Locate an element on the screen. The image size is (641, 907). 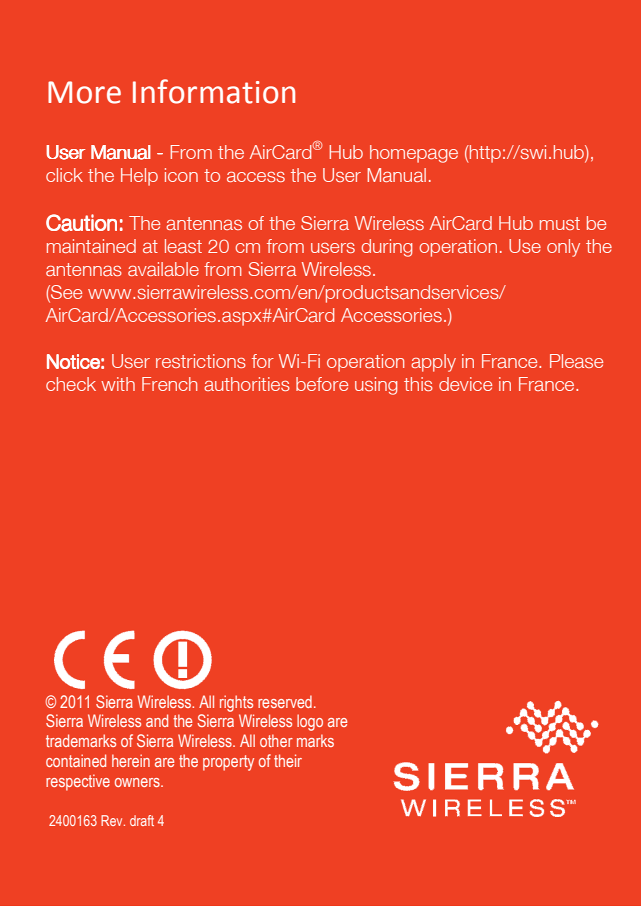
logo is located at coordinates (310, 722).
